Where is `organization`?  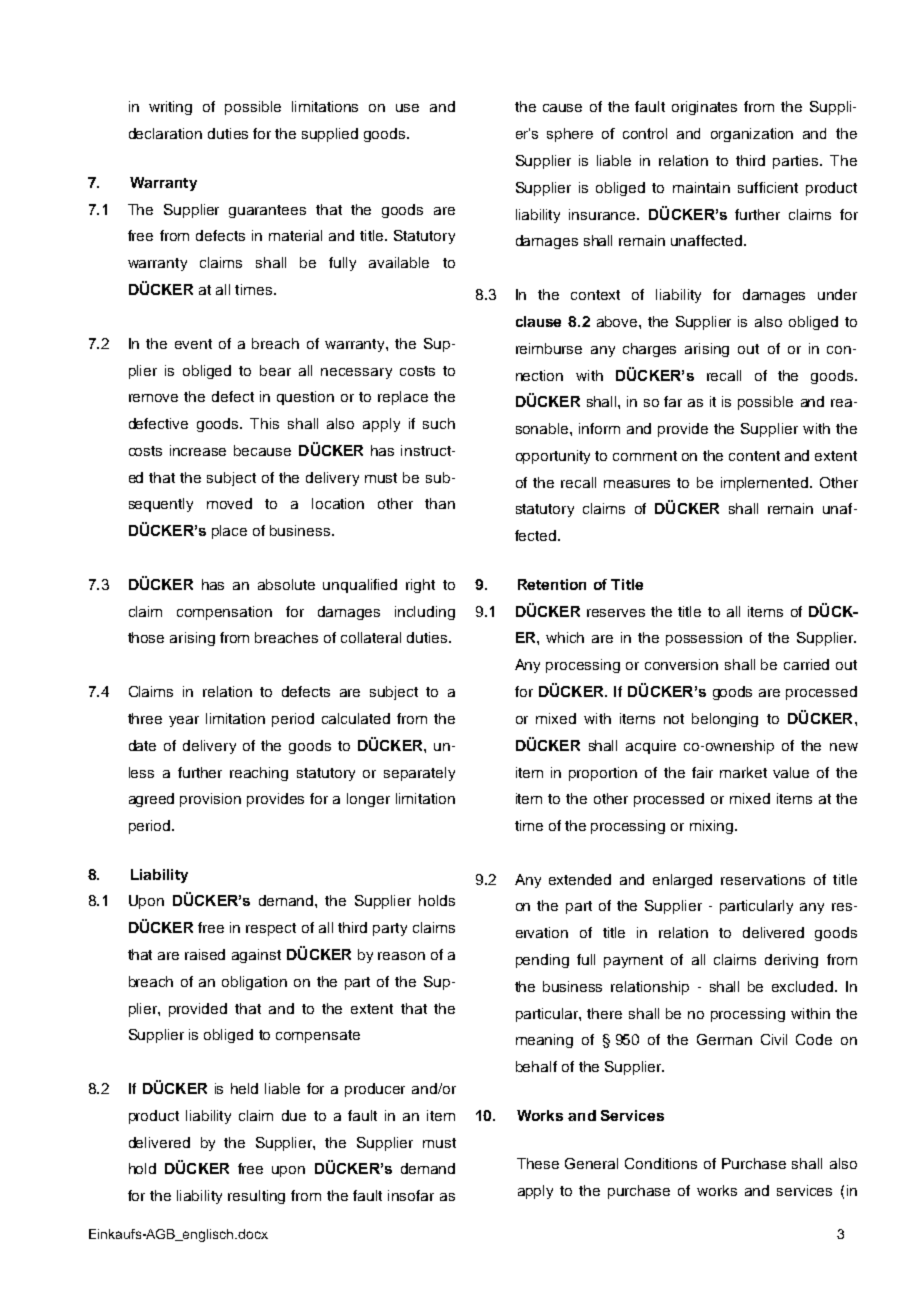
organization is located at coordinates (752, 135).
